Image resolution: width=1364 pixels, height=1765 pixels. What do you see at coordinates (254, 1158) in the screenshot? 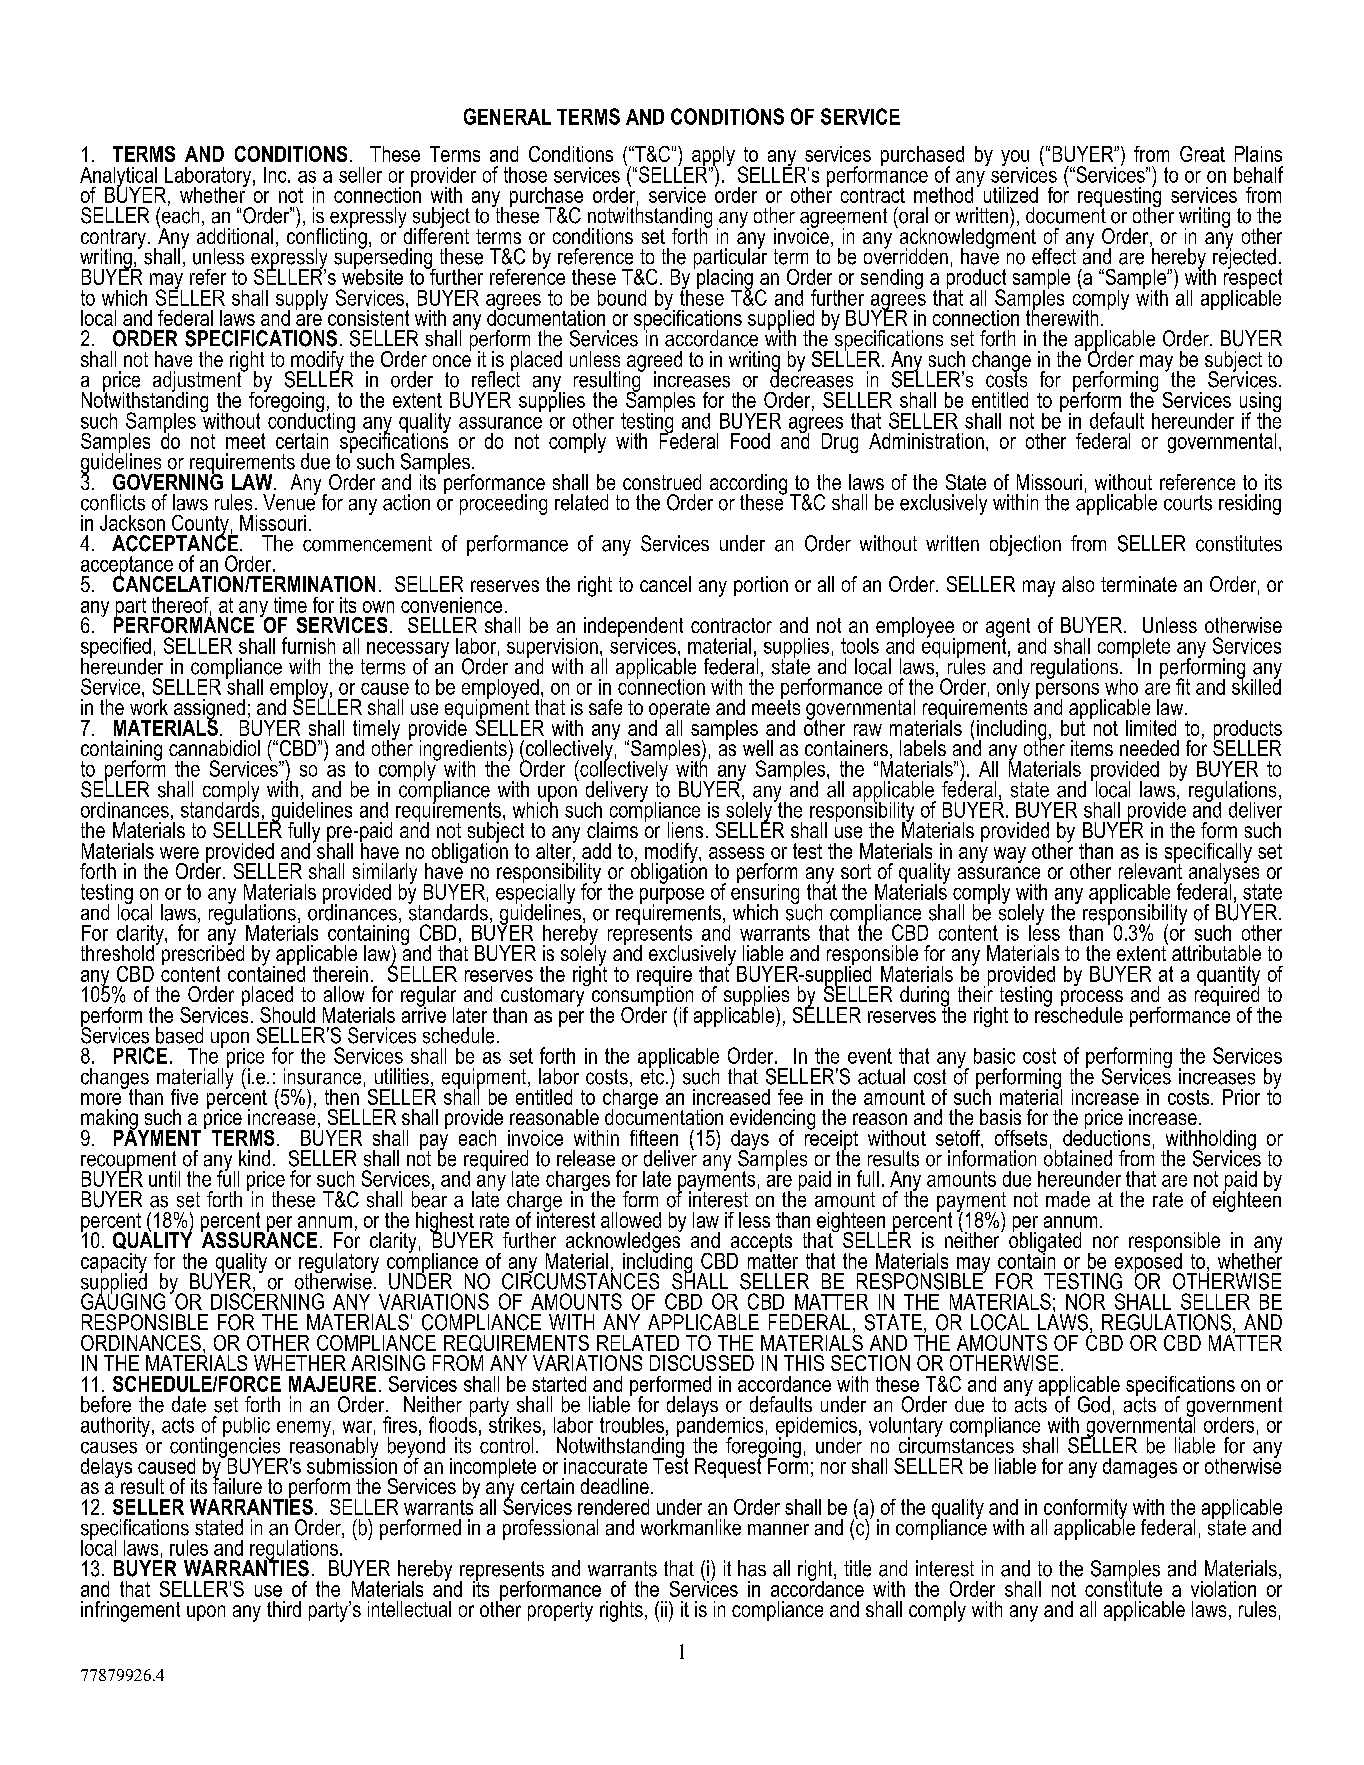
I see `kind` at bounding box center [254, 1158].
